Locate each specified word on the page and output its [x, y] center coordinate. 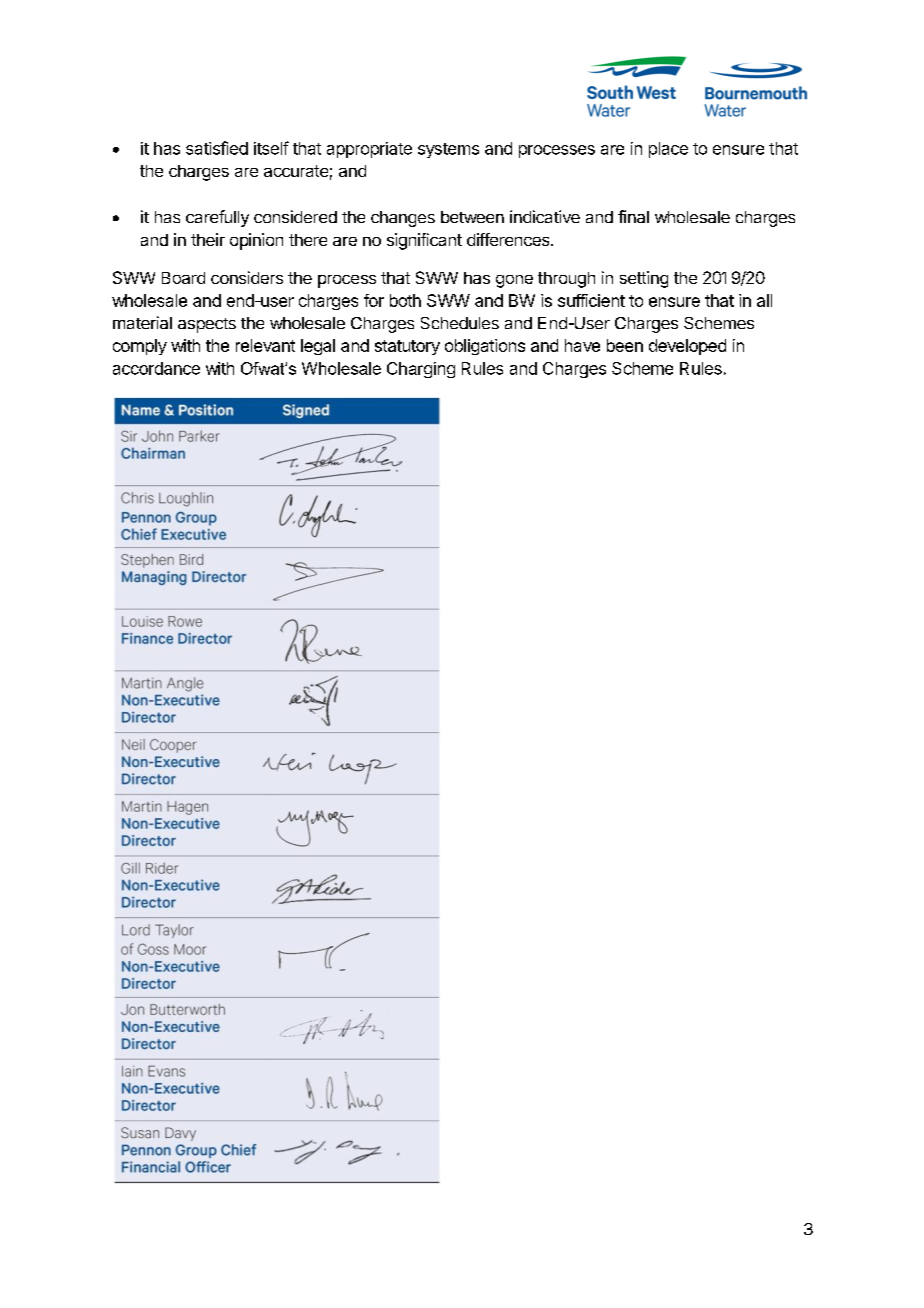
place [668, 150]
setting [644, 279]
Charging [421, 370]
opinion [256, 241]
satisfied [217, 148]
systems [448, 150]
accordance [156, 368]
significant [424, 241]
